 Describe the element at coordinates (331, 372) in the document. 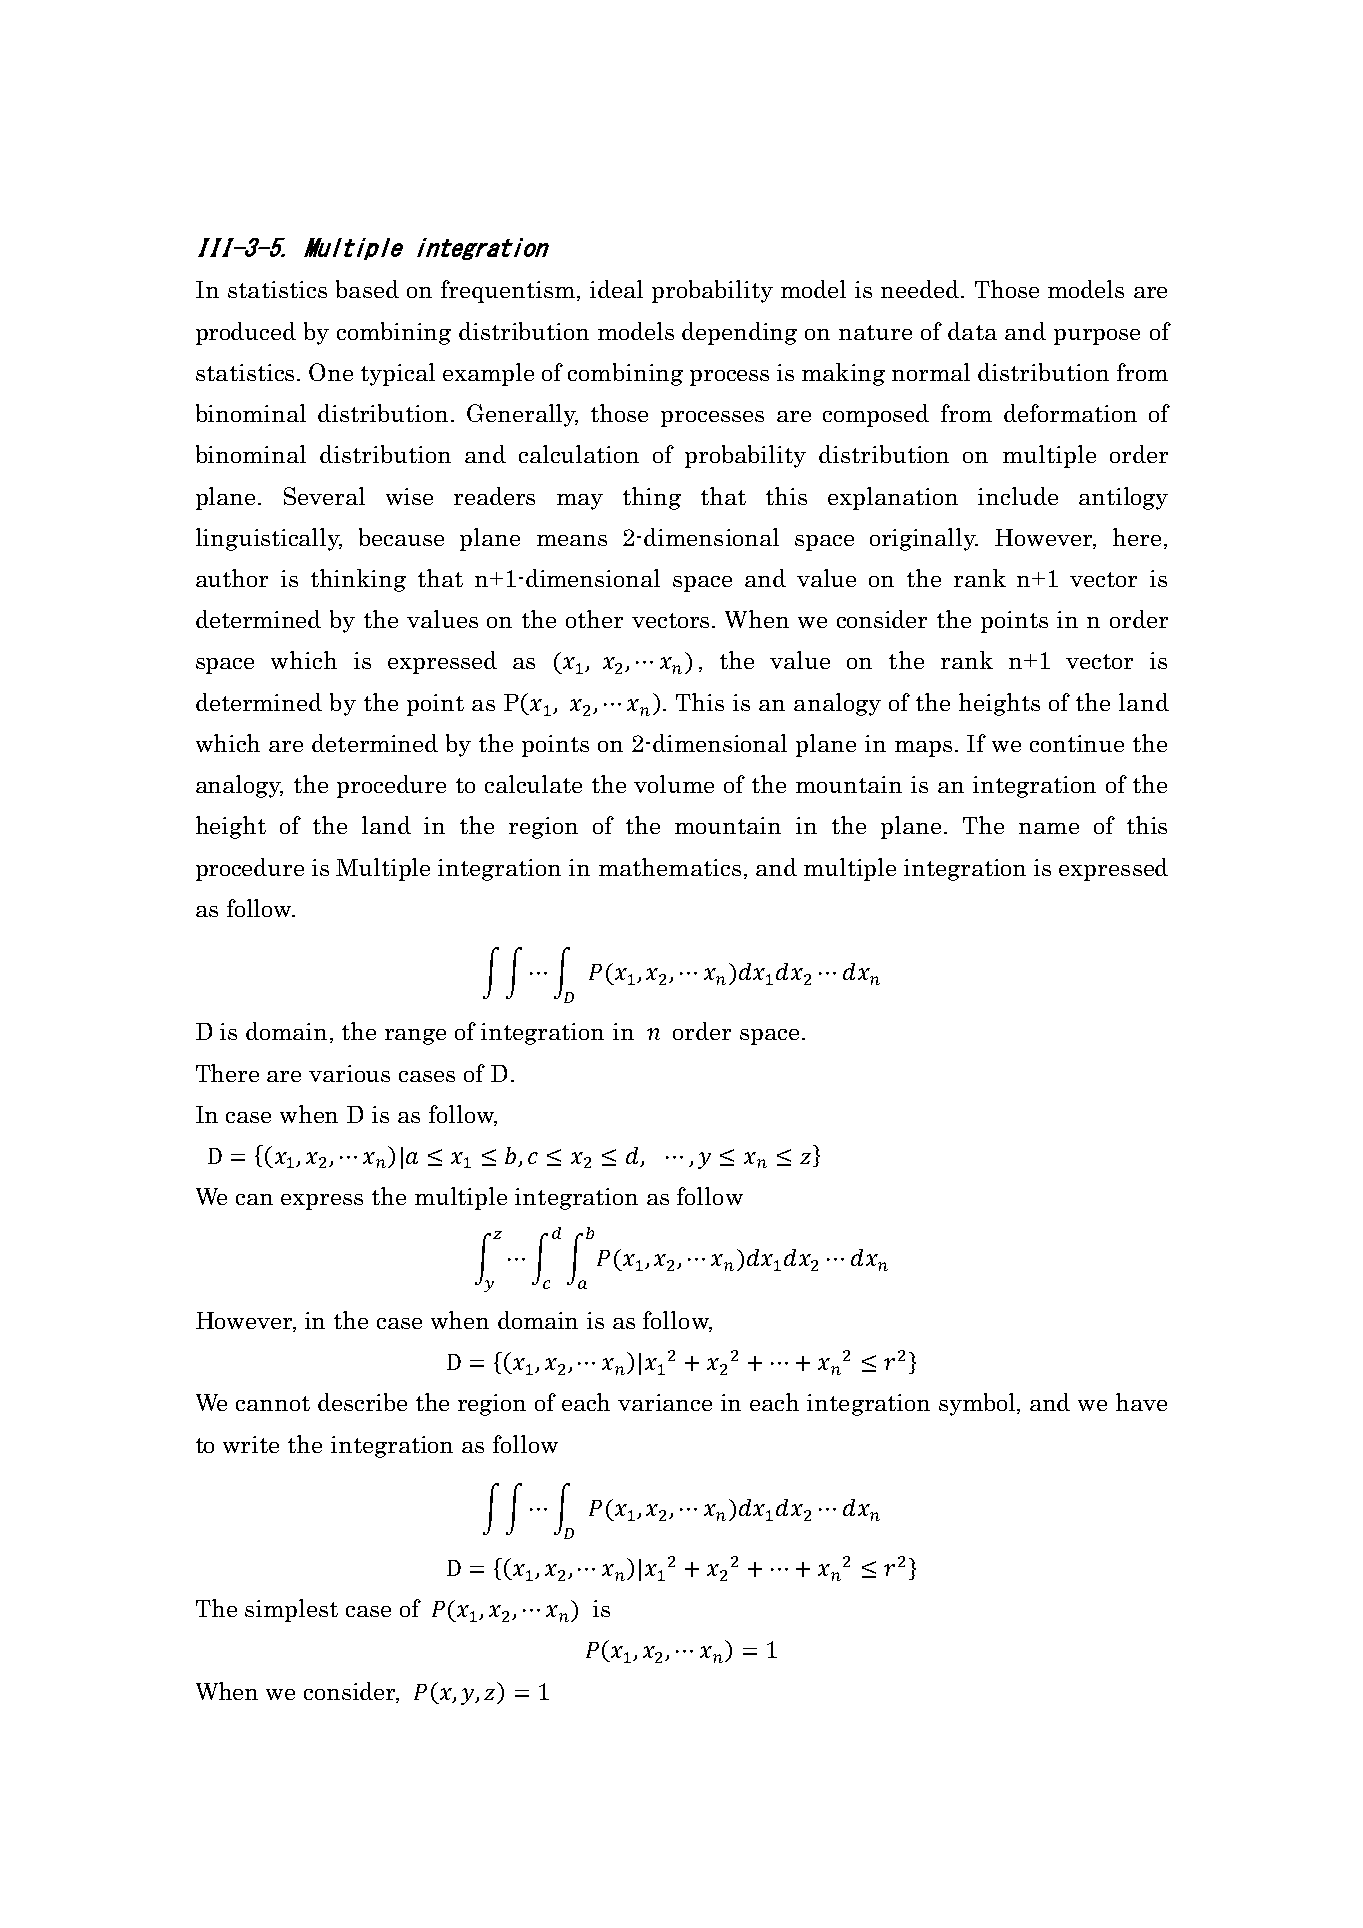

I see `One` at that location.
